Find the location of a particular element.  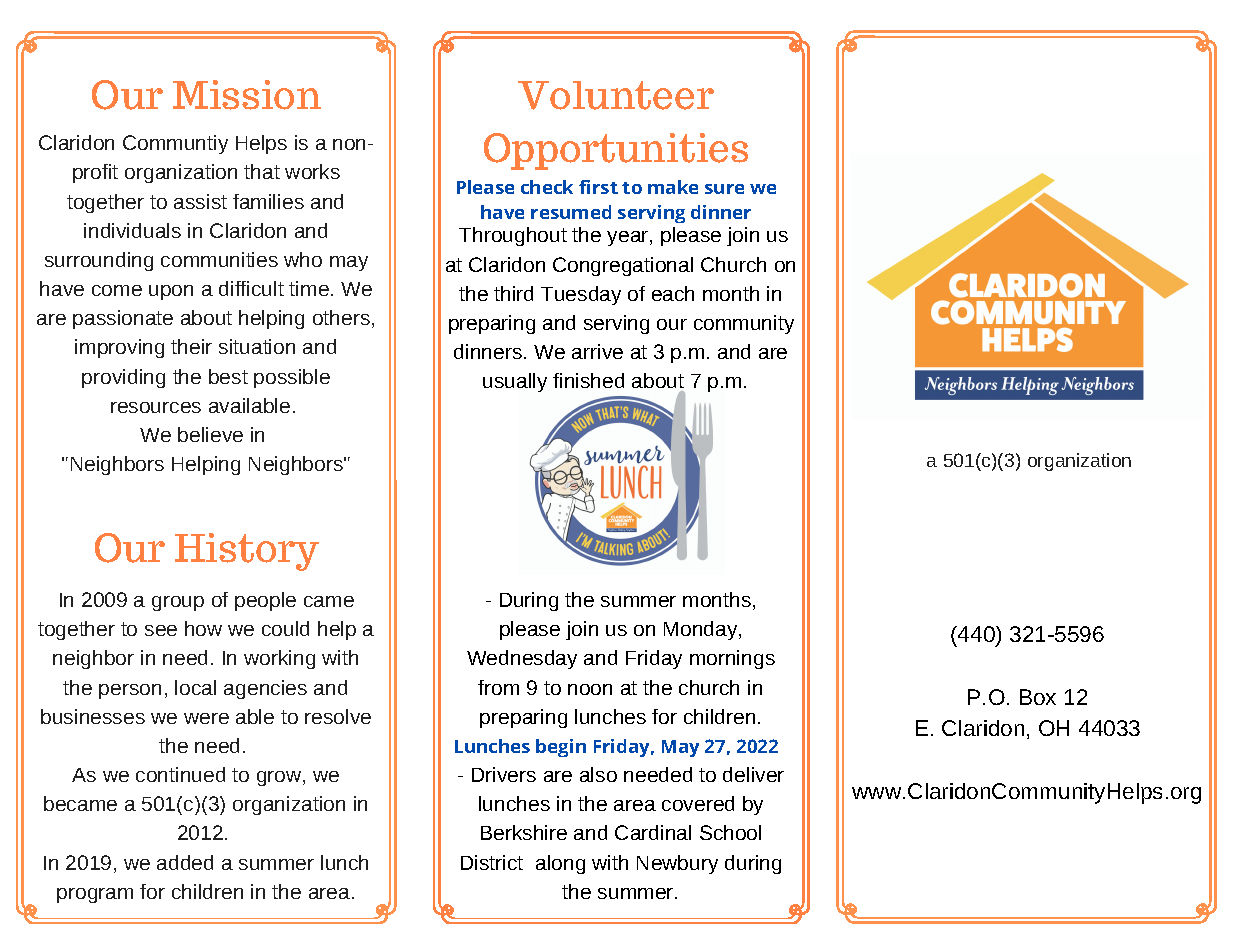

usually is located at coordinates (515, 382).
